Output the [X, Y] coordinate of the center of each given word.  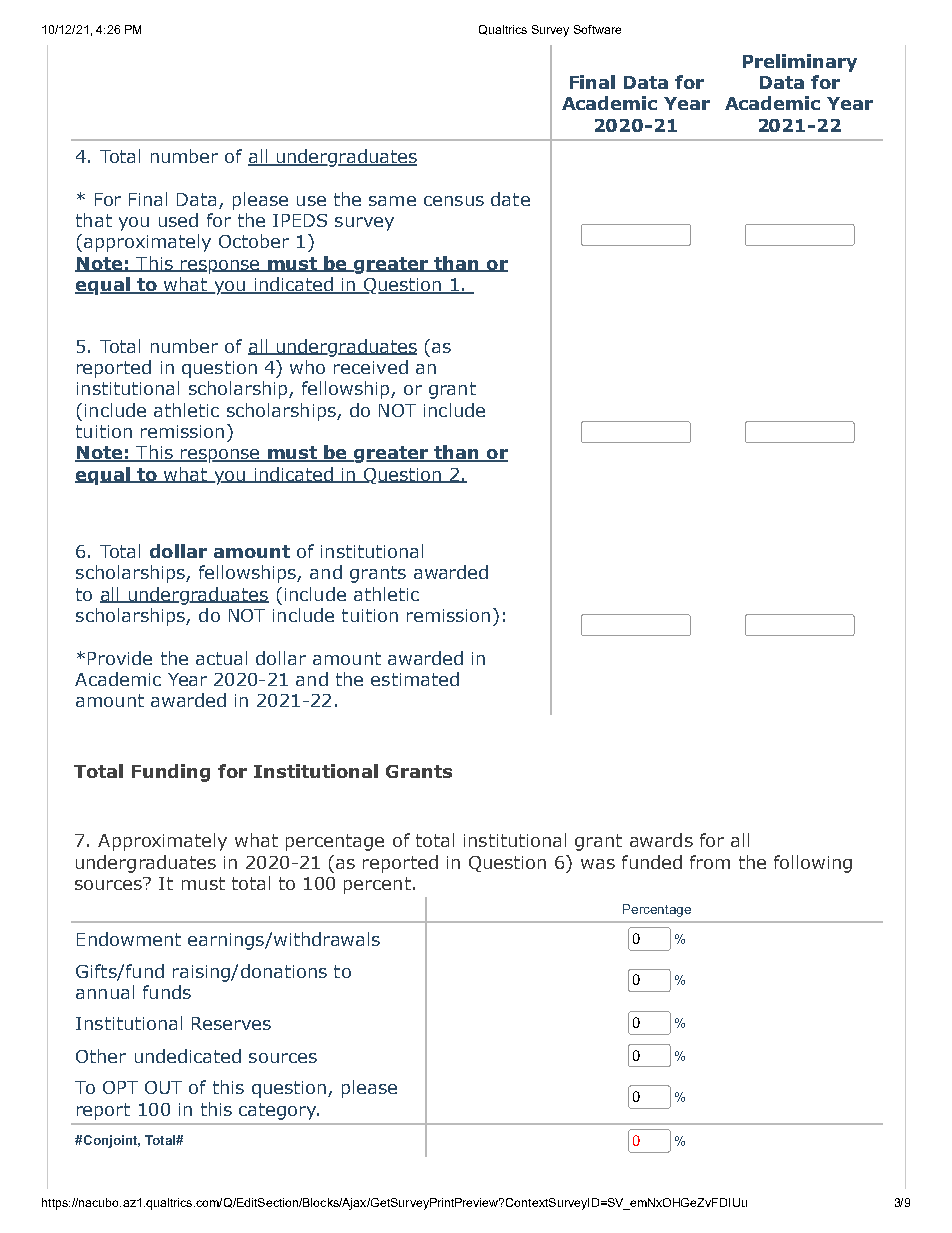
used [178, 220]
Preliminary [800, 63]
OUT [163, 1087]
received [371, 367]
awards [661, 840]
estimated [415, 679]
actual [221, 658]
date [510, 199]
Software [597, 29]
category [279, 1111]
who [307, 367]
